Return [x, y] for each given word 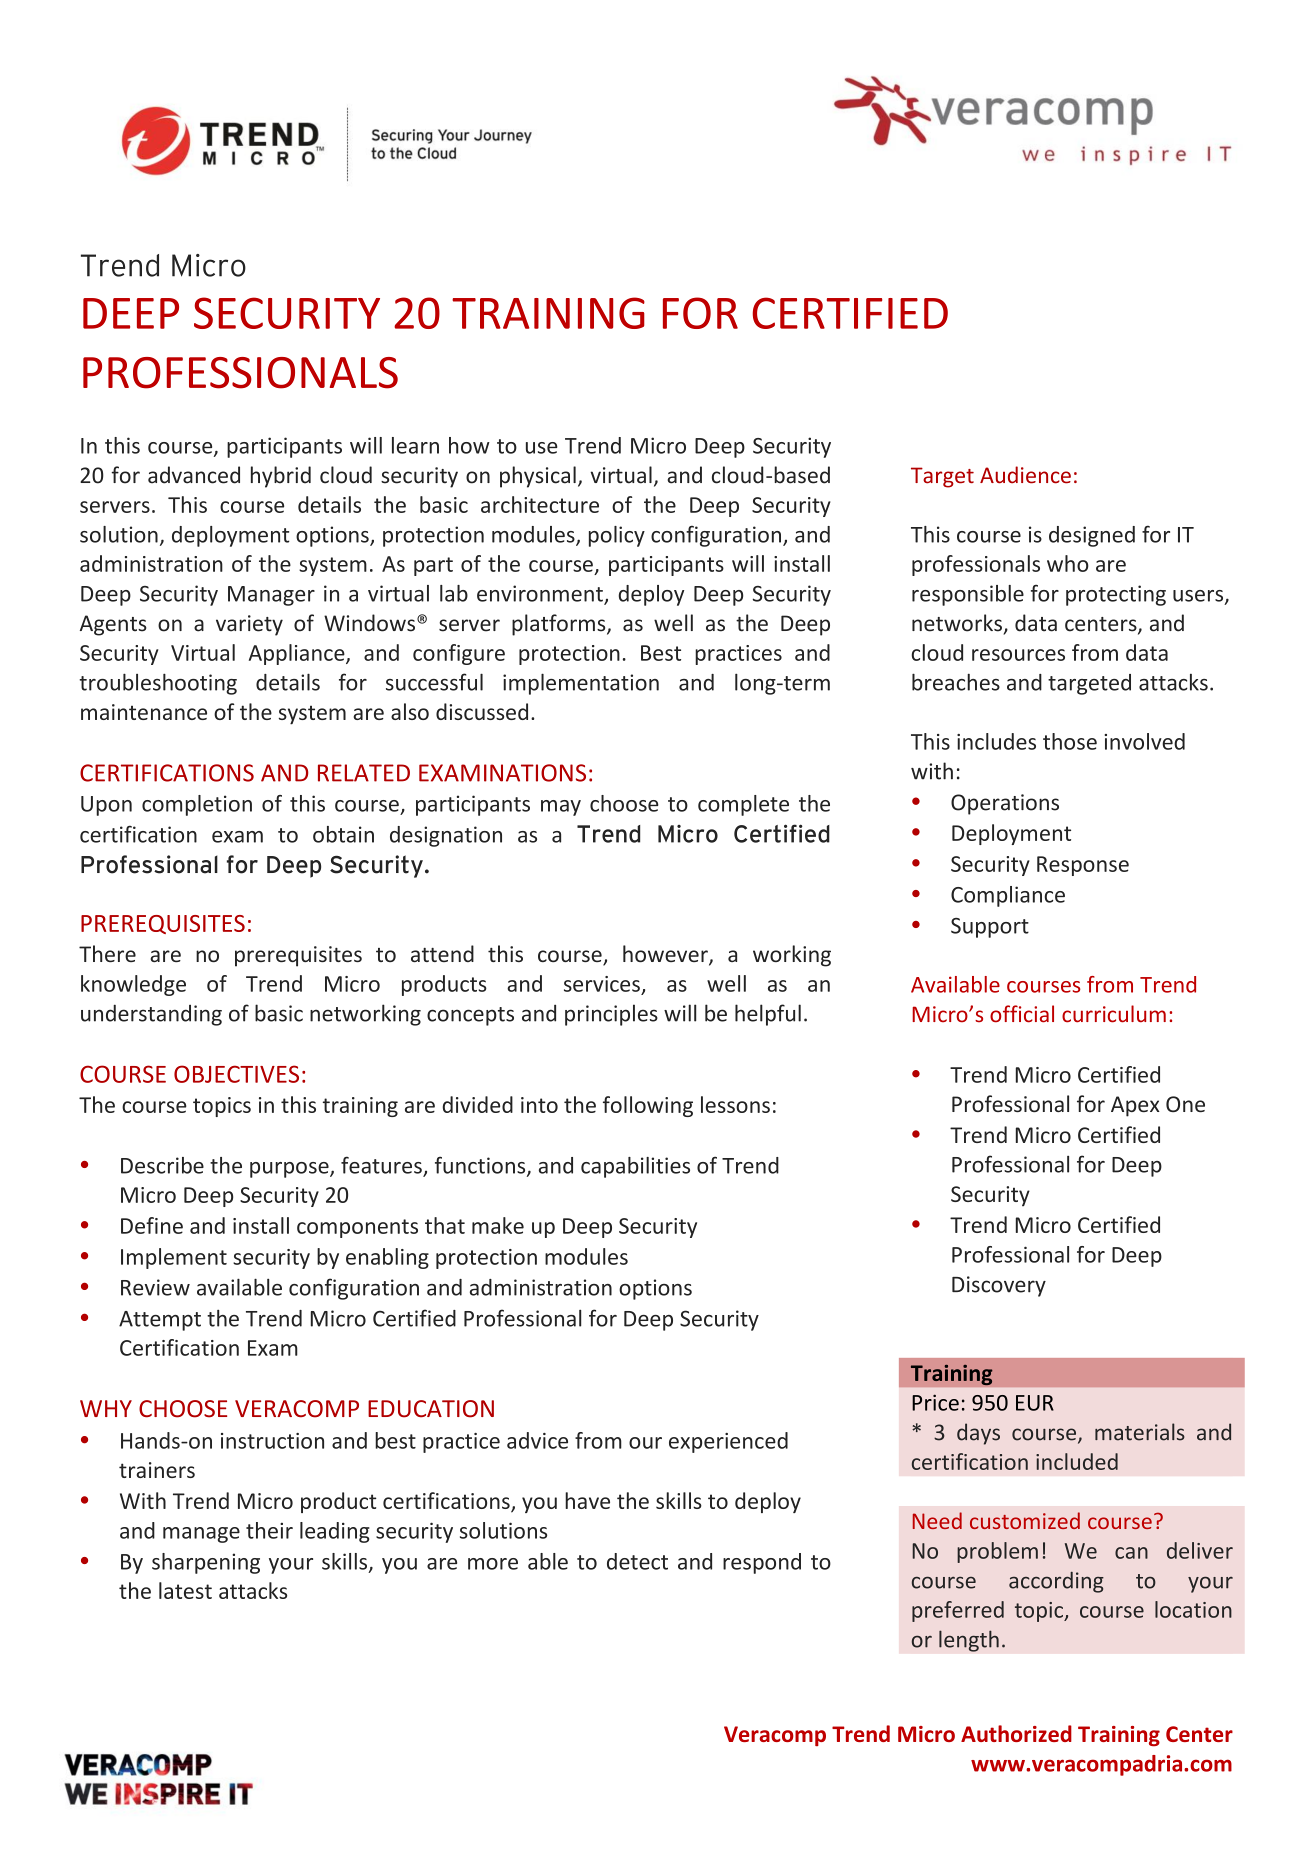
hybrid [281, 477]
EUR [1035, 1403]
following [648, 1106]
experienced [728, 1442]
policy [617, 536]
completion [197, 805]
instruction [272, 1441]
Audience [1025, 475]
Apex [1135, 1106]
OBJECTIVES [236, 1074]
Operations [1005, 804]
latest [185, 1590]
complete [743, 805]
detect [637, 1561]
